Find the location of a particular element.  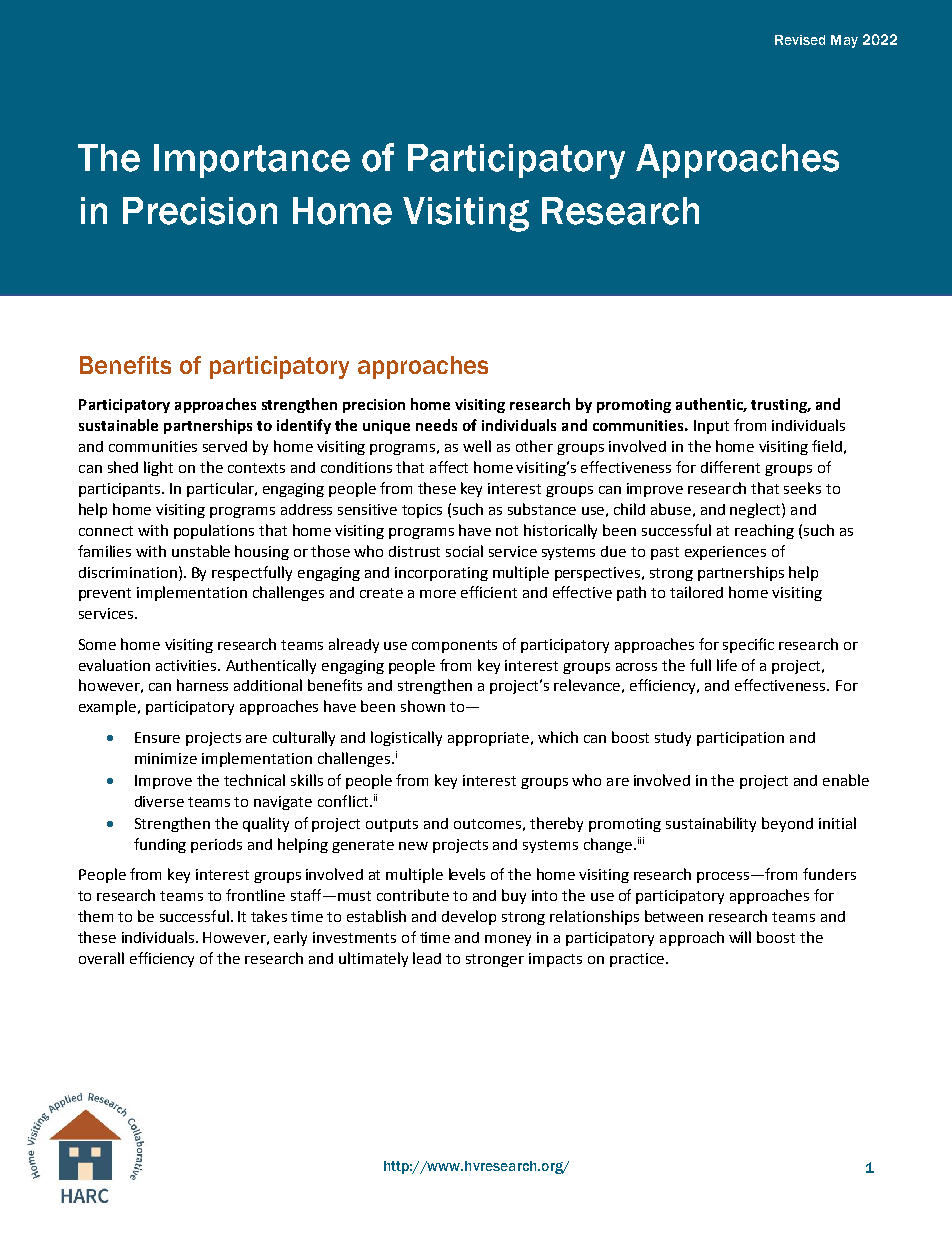

life is located at coordinates (727, 665).
